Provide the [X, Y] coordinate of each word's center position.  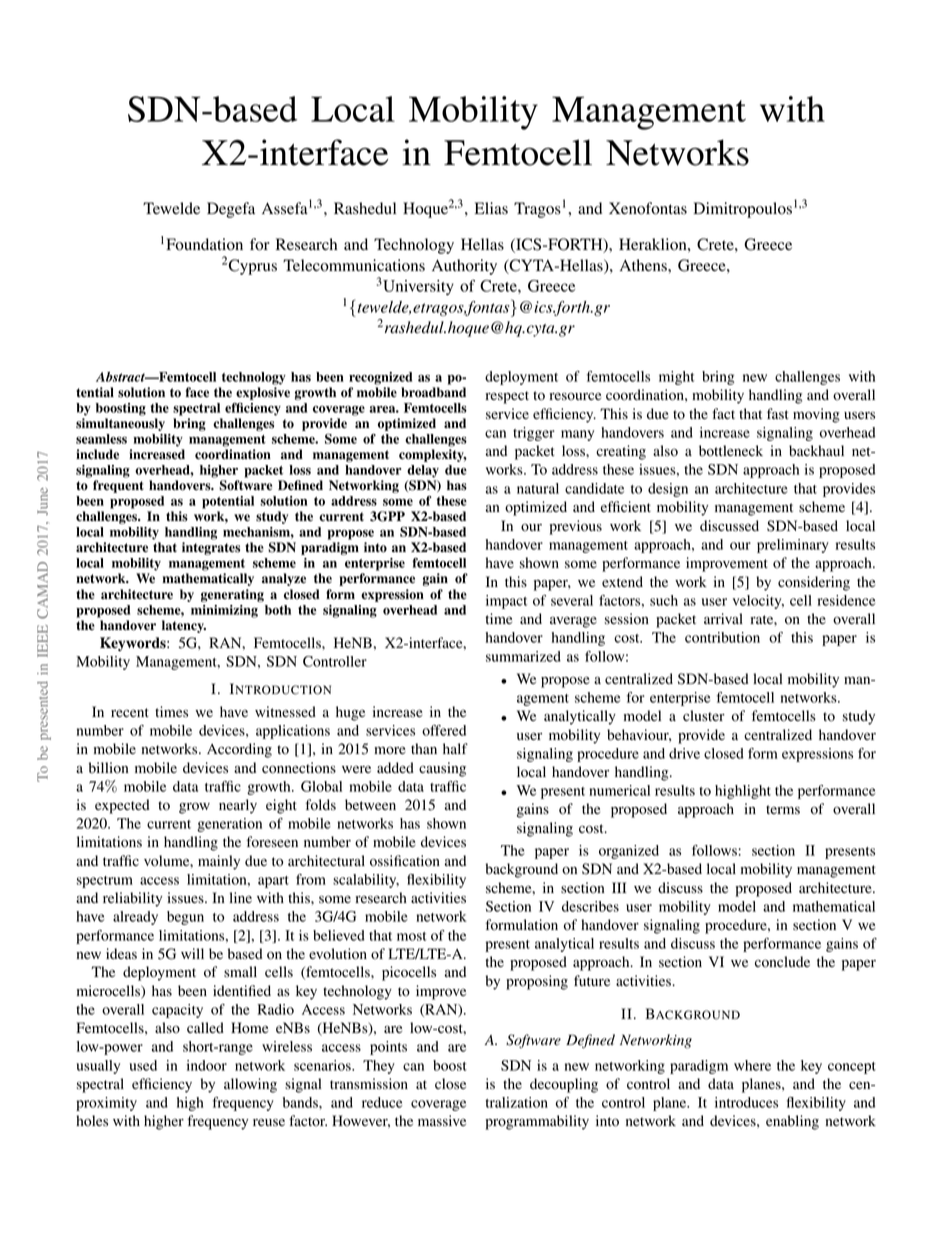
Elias [491, 208]
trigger [534, 434]
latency [184, 626]
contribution [722, 637]
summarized [523, 656]
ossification [405, 861]
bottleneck [731, 451]
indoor [207, 1065]
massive [442, 1120]
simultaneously [120, 424]
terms [783, 809]
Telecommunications [354, 265]
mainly [219, 862]
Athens [644, 265]
